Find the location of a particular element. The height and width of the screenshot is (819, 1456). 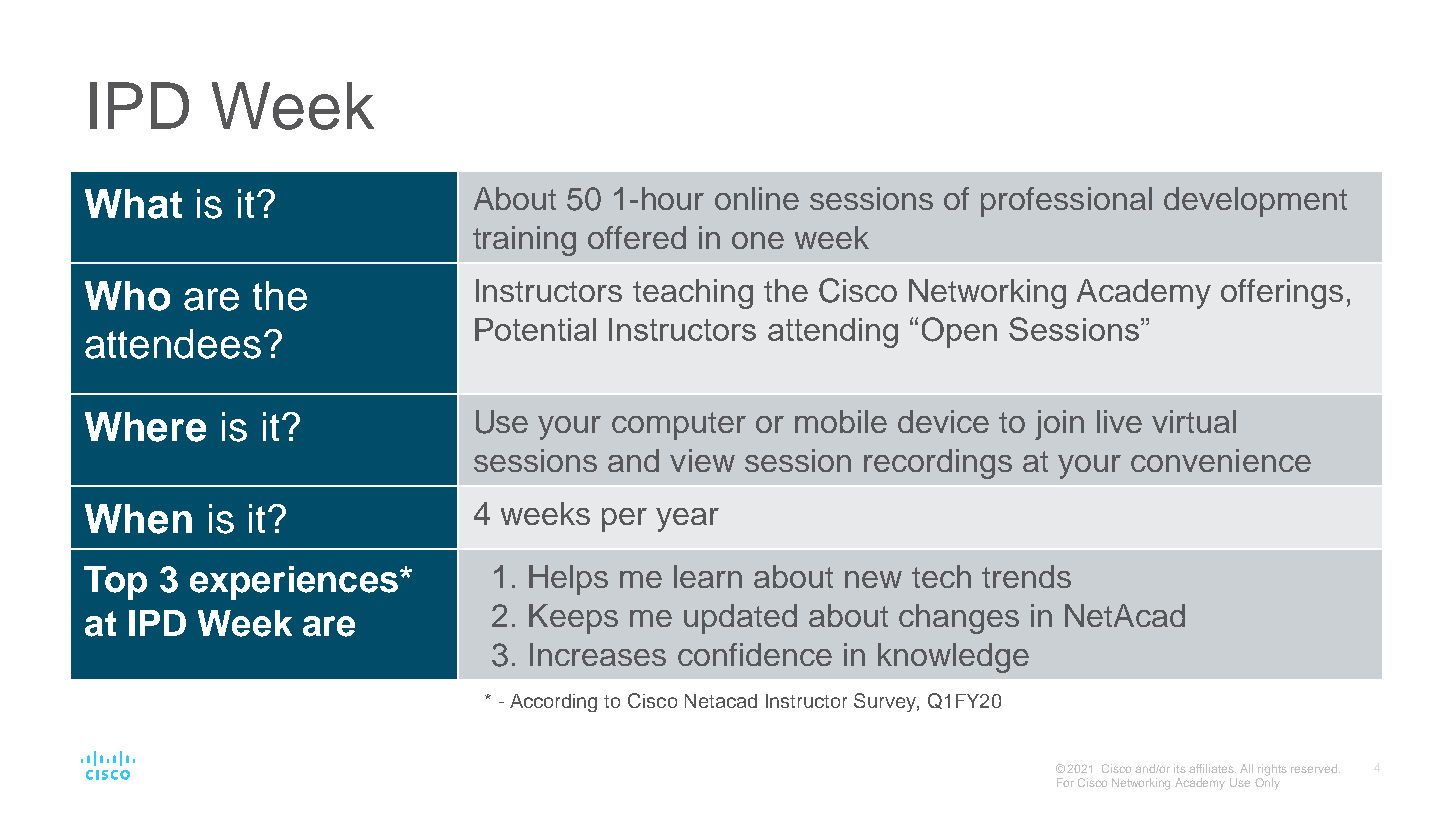

What is located at coordinates (133, 204).
